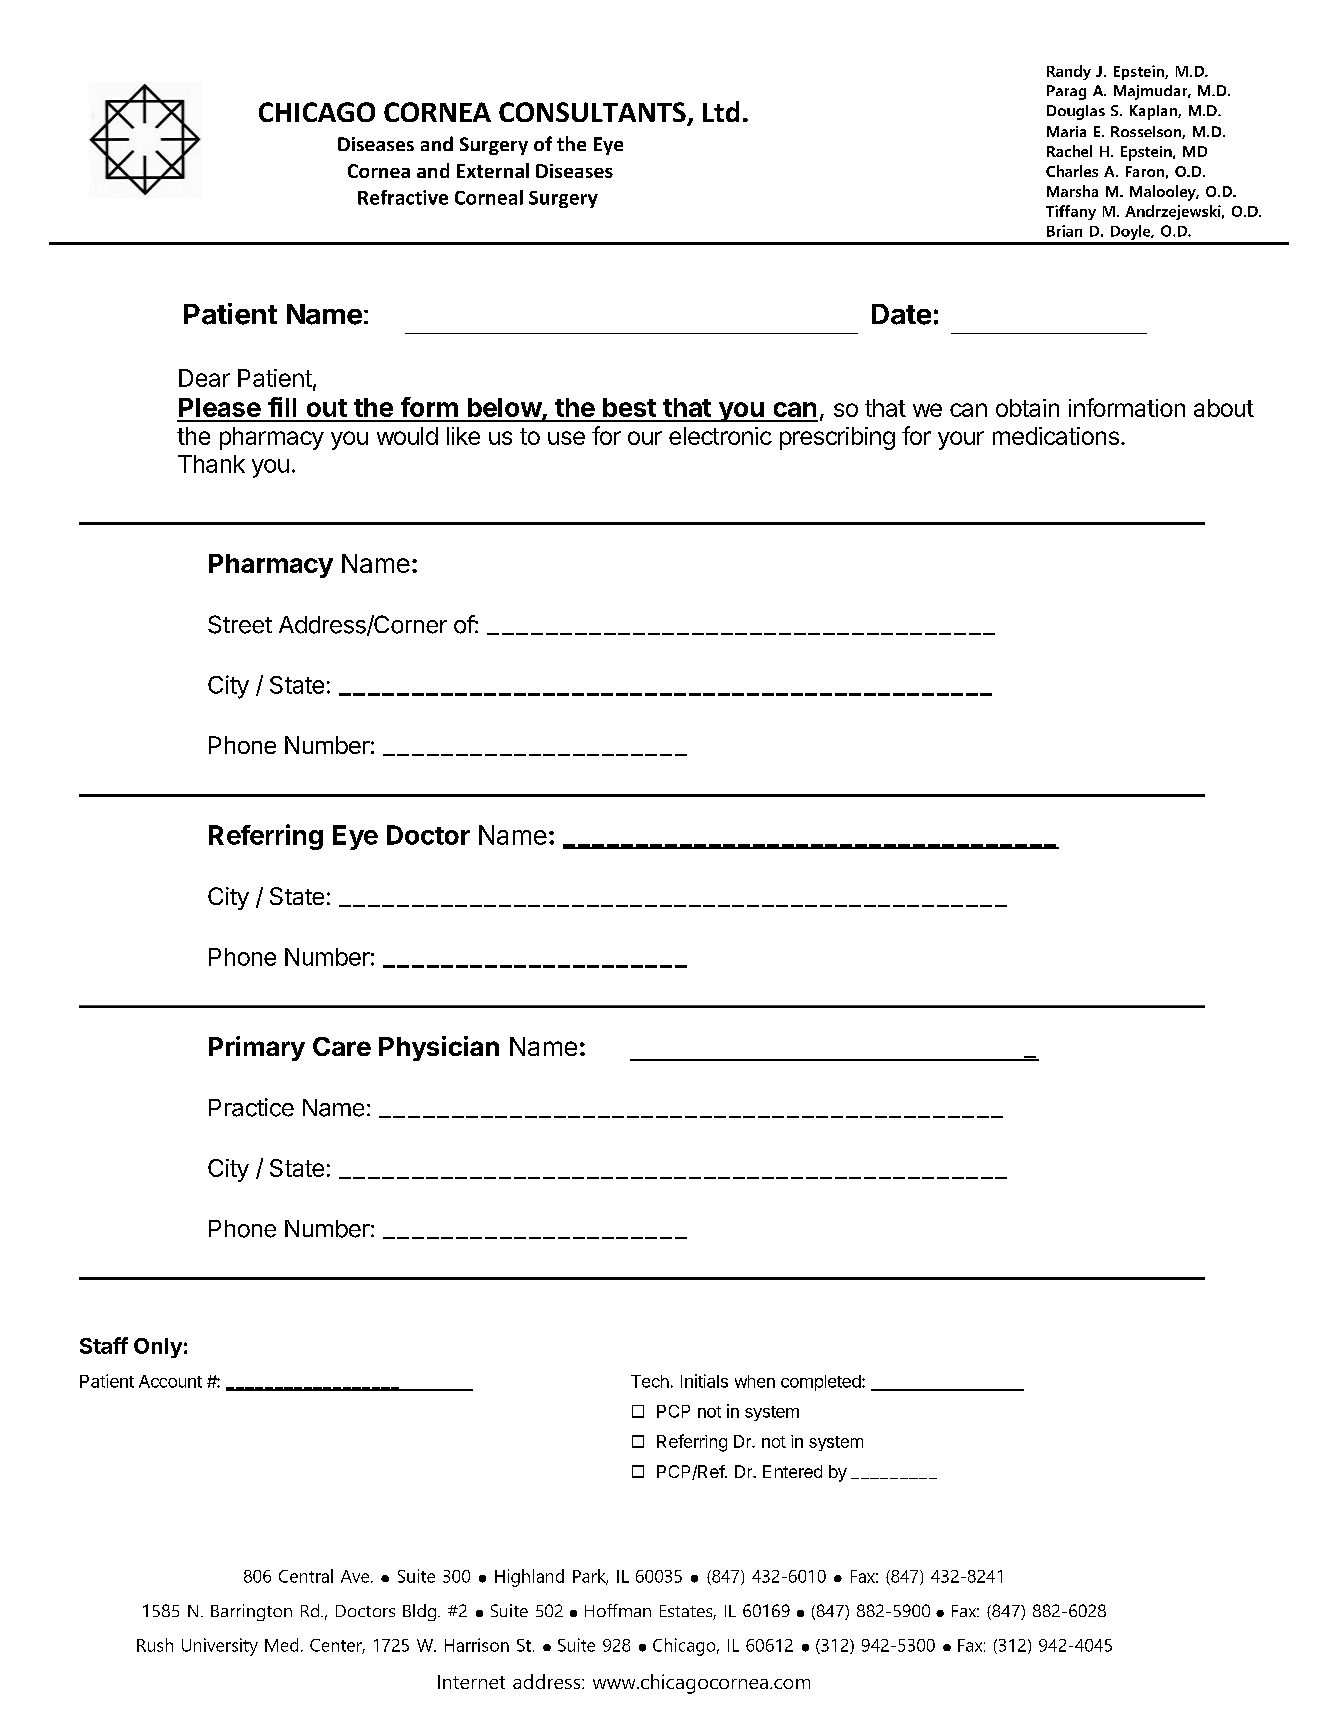  Describe the element at coordinates (721, 111) in the page. I see `Ltd` at that location.
